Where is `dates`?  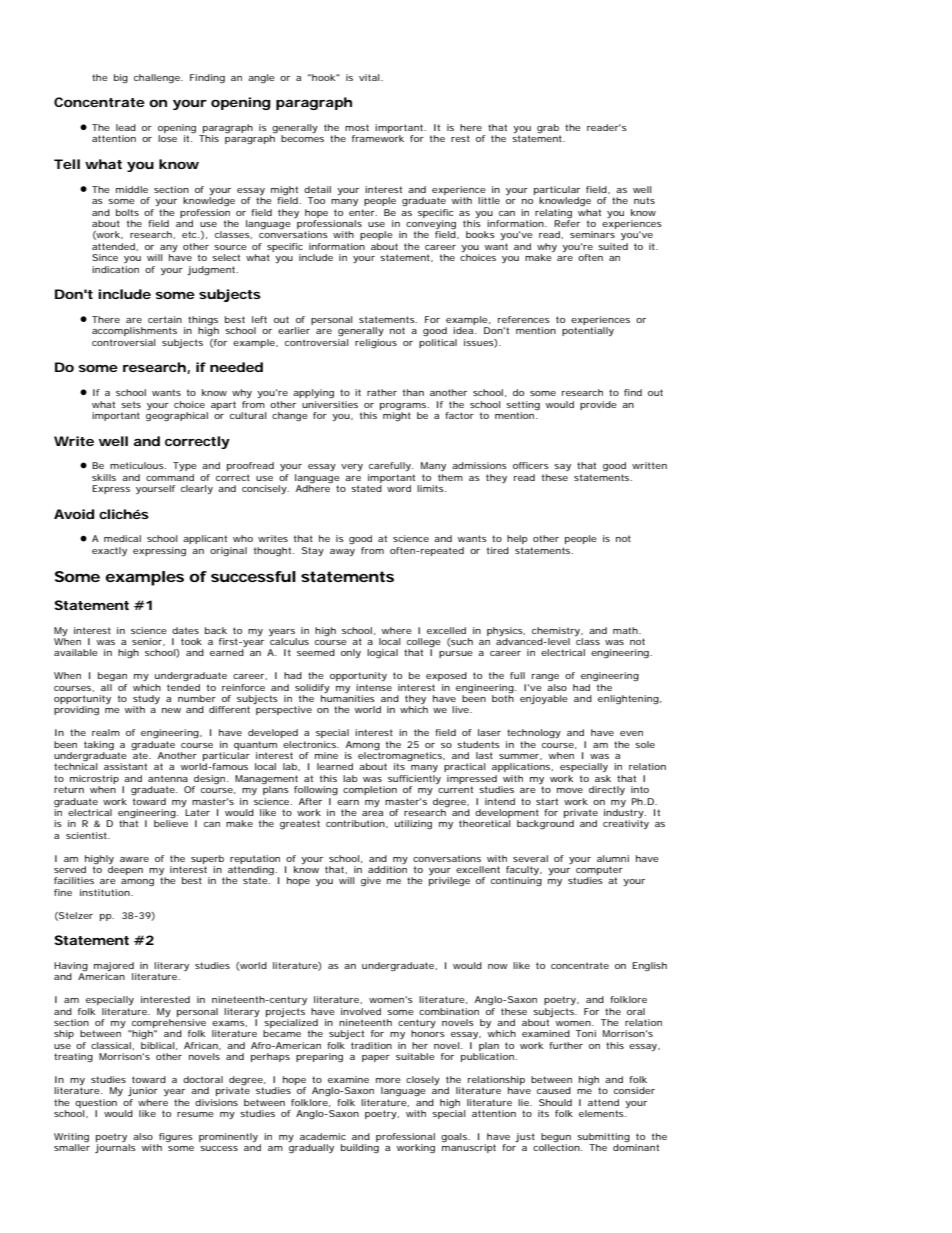 dates is located at coordinates (185, 630).
